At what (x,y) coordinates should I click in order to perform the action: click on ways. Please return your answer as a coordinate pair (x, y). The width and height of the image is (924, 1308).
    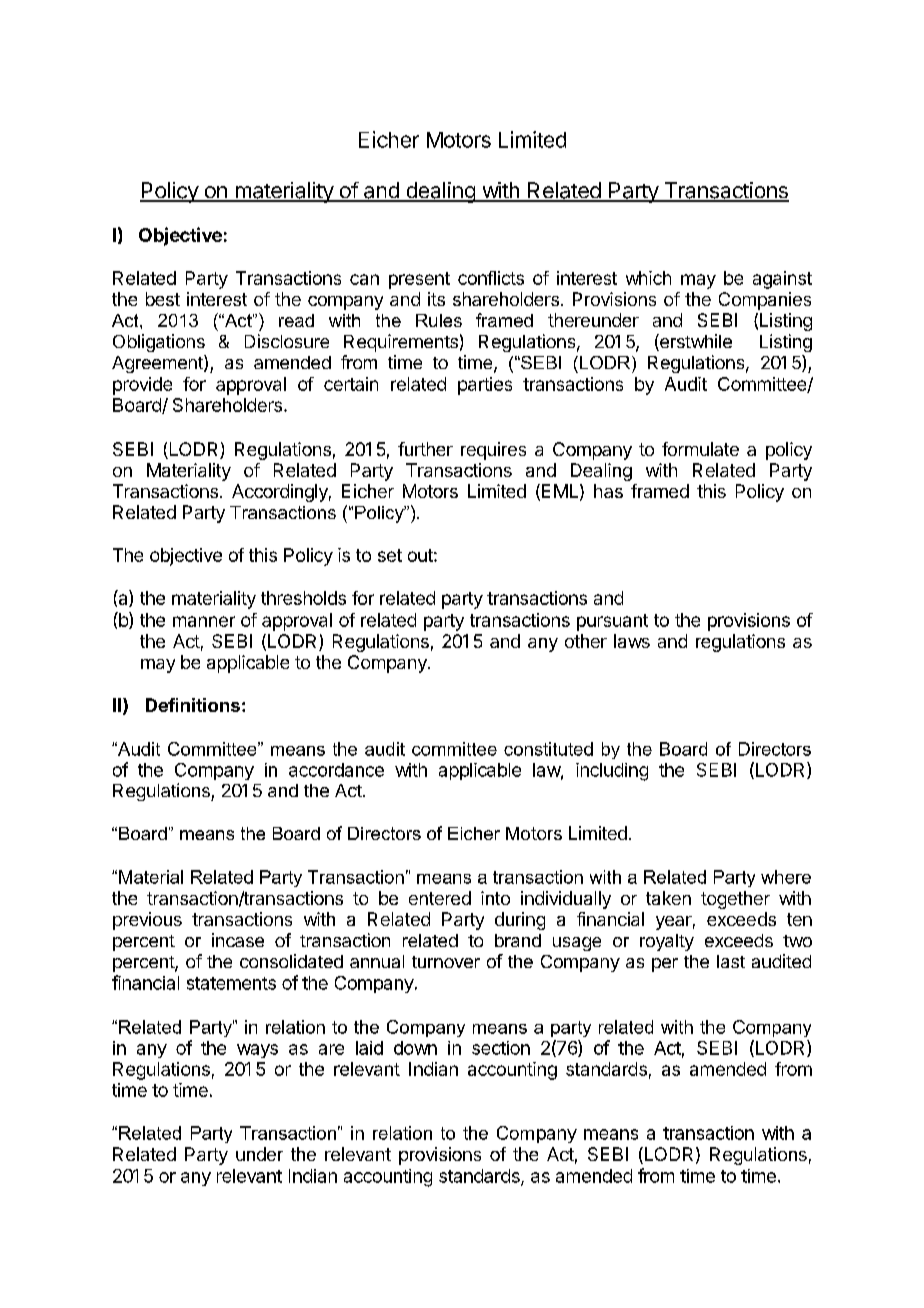
    Looking at the image, I should click on (257, 1051).
